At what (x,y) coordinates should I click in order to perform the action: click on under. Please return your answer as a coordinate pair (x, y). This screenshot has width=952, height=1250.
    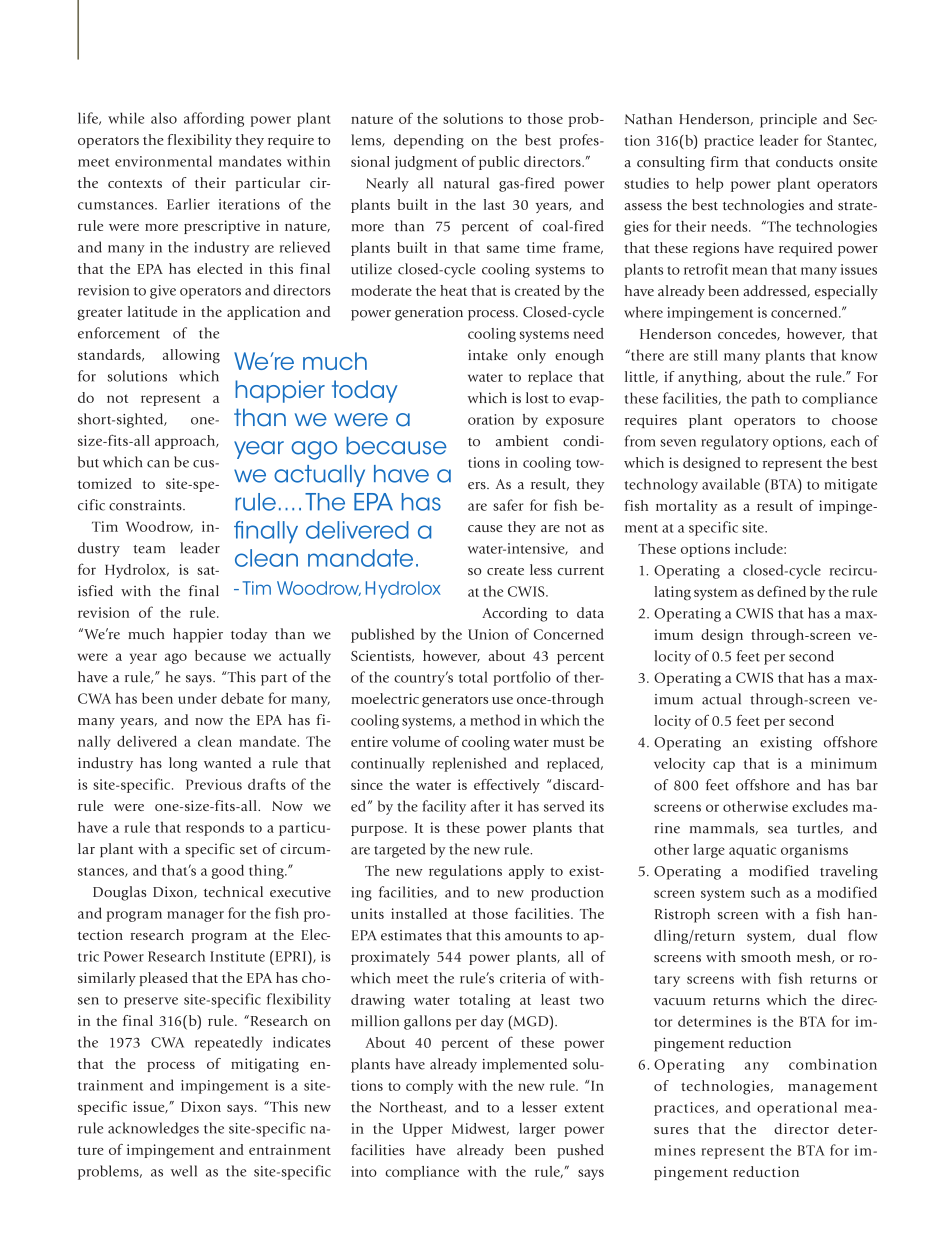
    Looking at the image, I should click on (197, 698).
